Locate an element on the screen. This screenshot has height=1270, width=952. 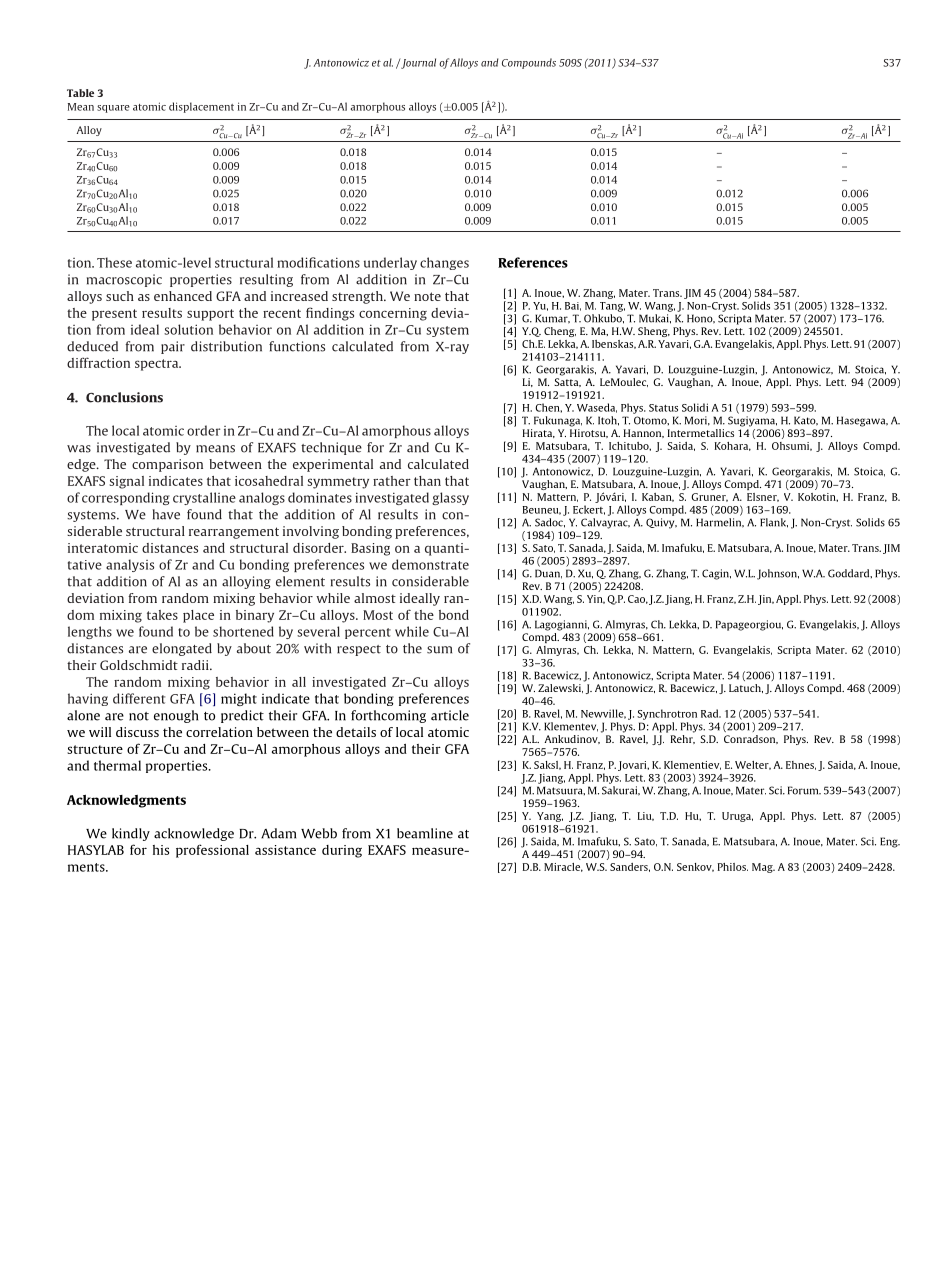
changes is located at coordinates (444, 263).
